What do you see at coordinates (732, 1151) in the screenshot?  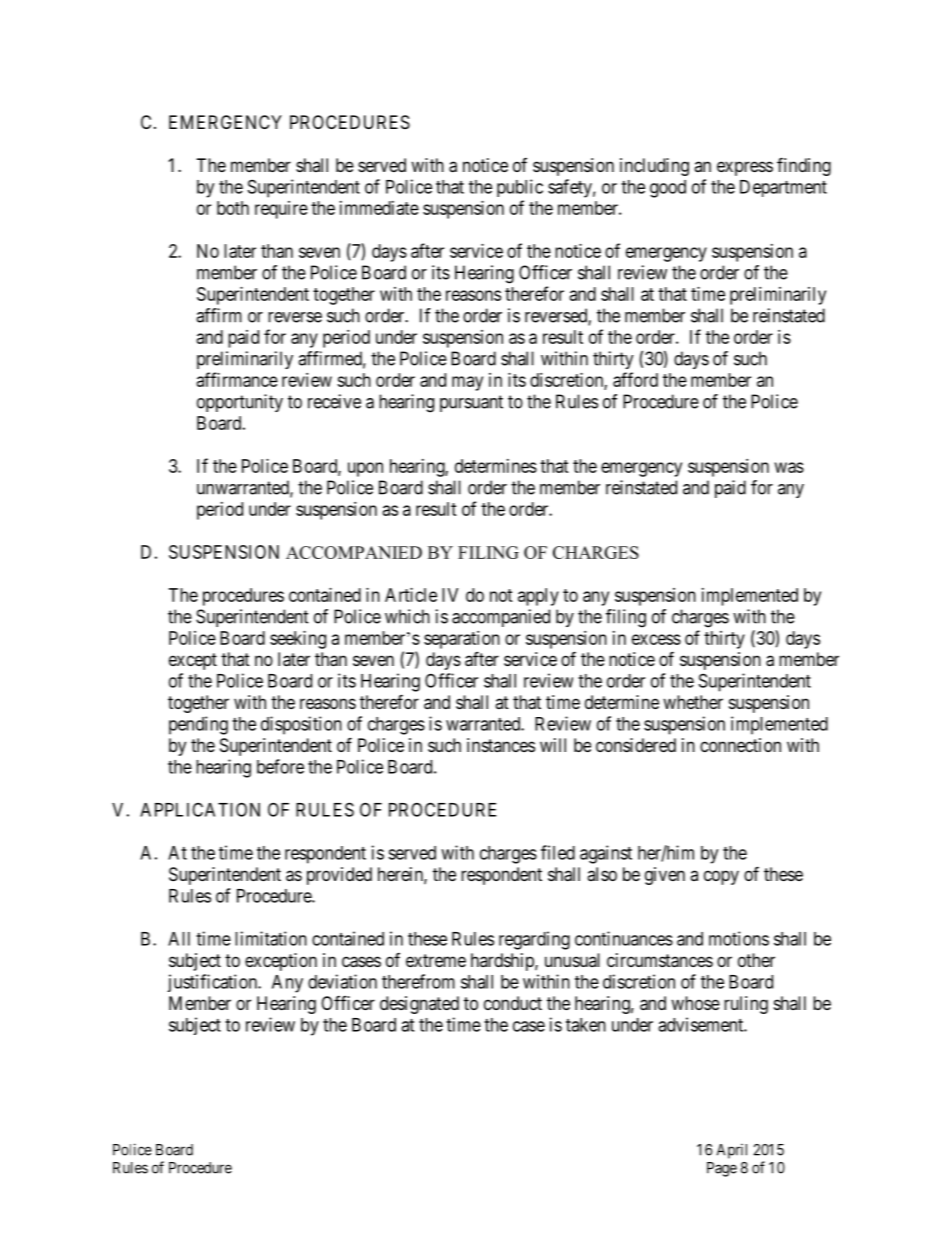 I see `April` at bounding box center [732, 1151].
